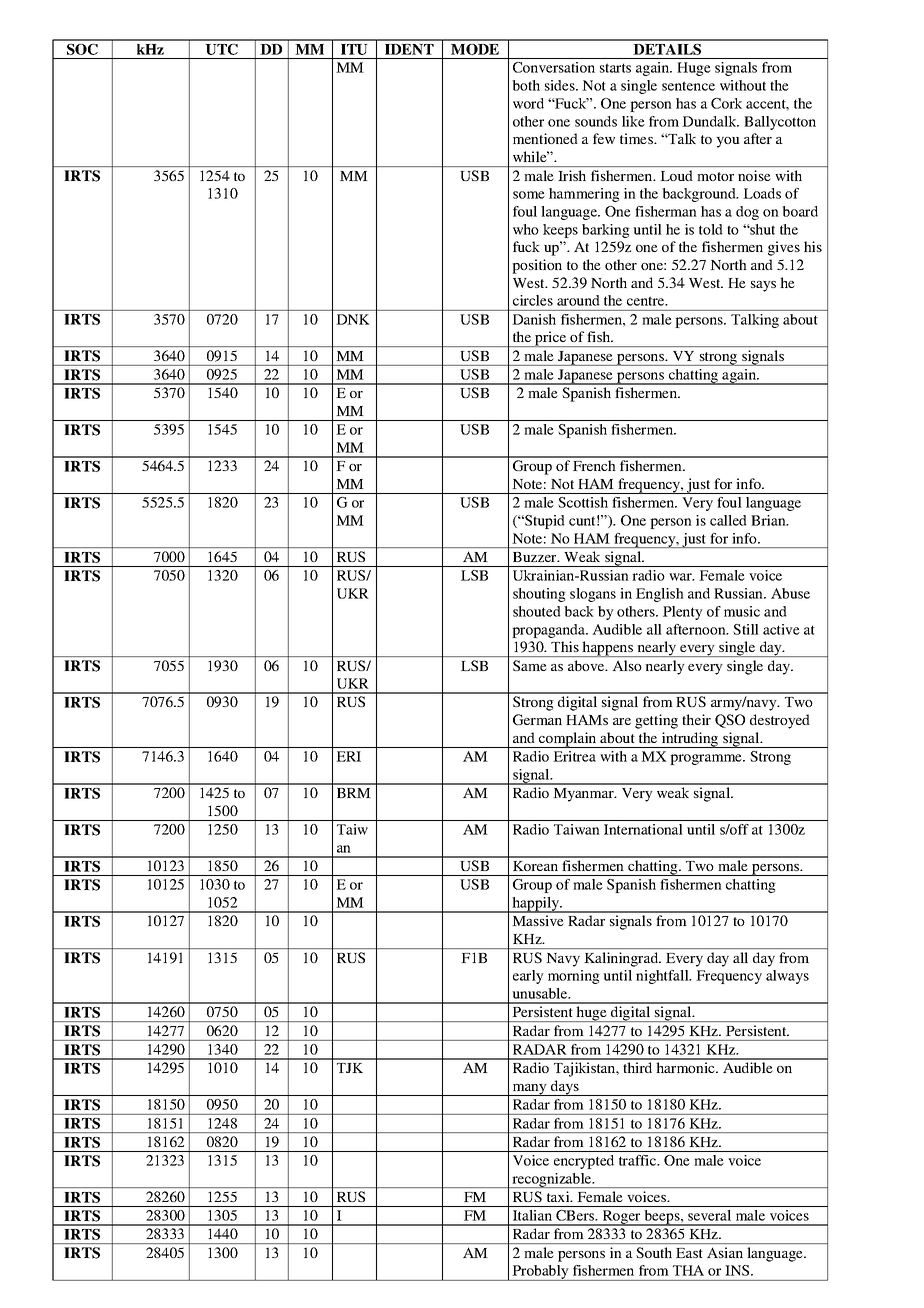 The width and height of the document is (924, 1308). I want to click on Danish, so click(534, 319).
